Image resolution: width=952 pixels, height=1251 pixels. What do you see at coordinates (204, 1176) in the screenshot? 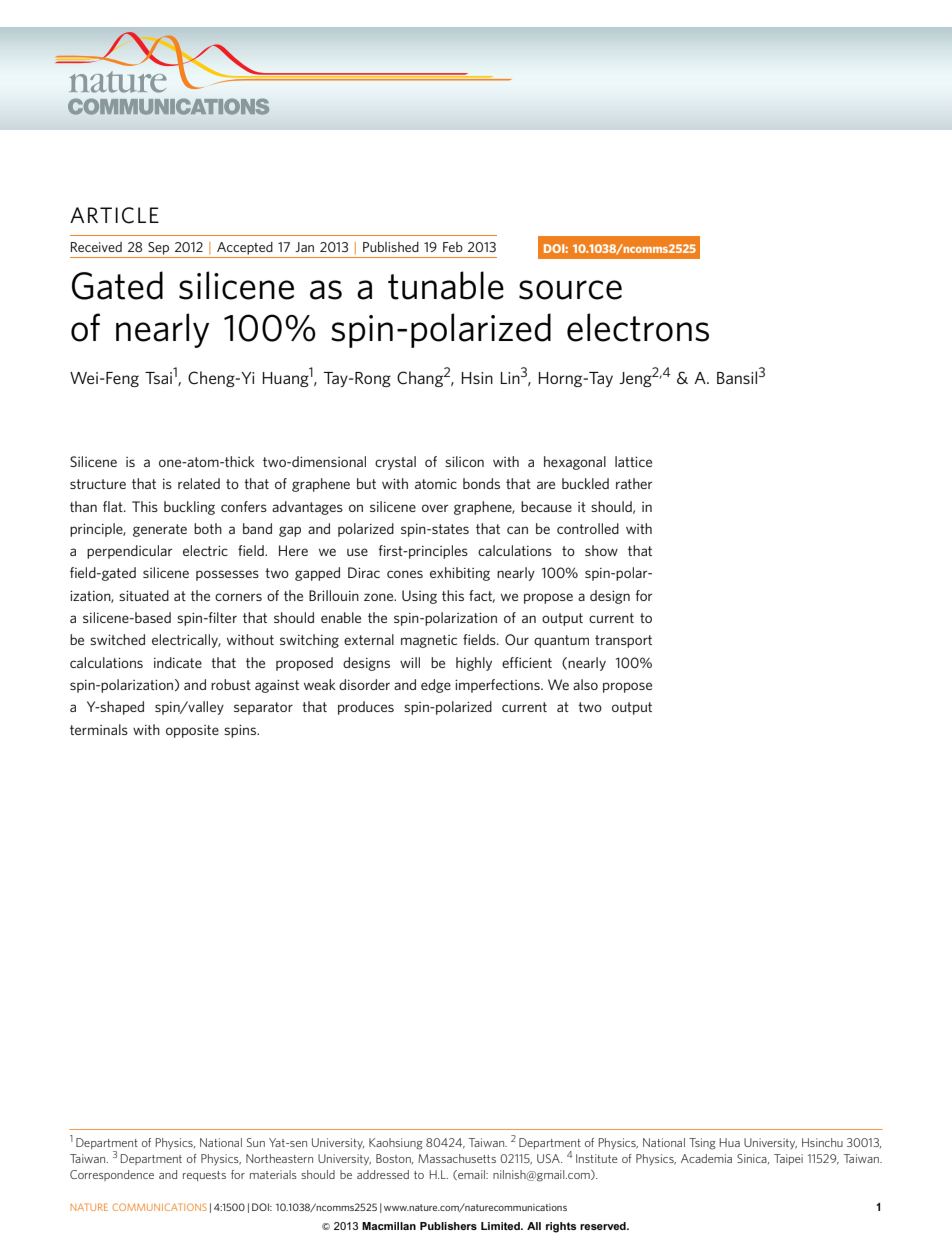
I see `requests` at bounding box center [204, 1176].
